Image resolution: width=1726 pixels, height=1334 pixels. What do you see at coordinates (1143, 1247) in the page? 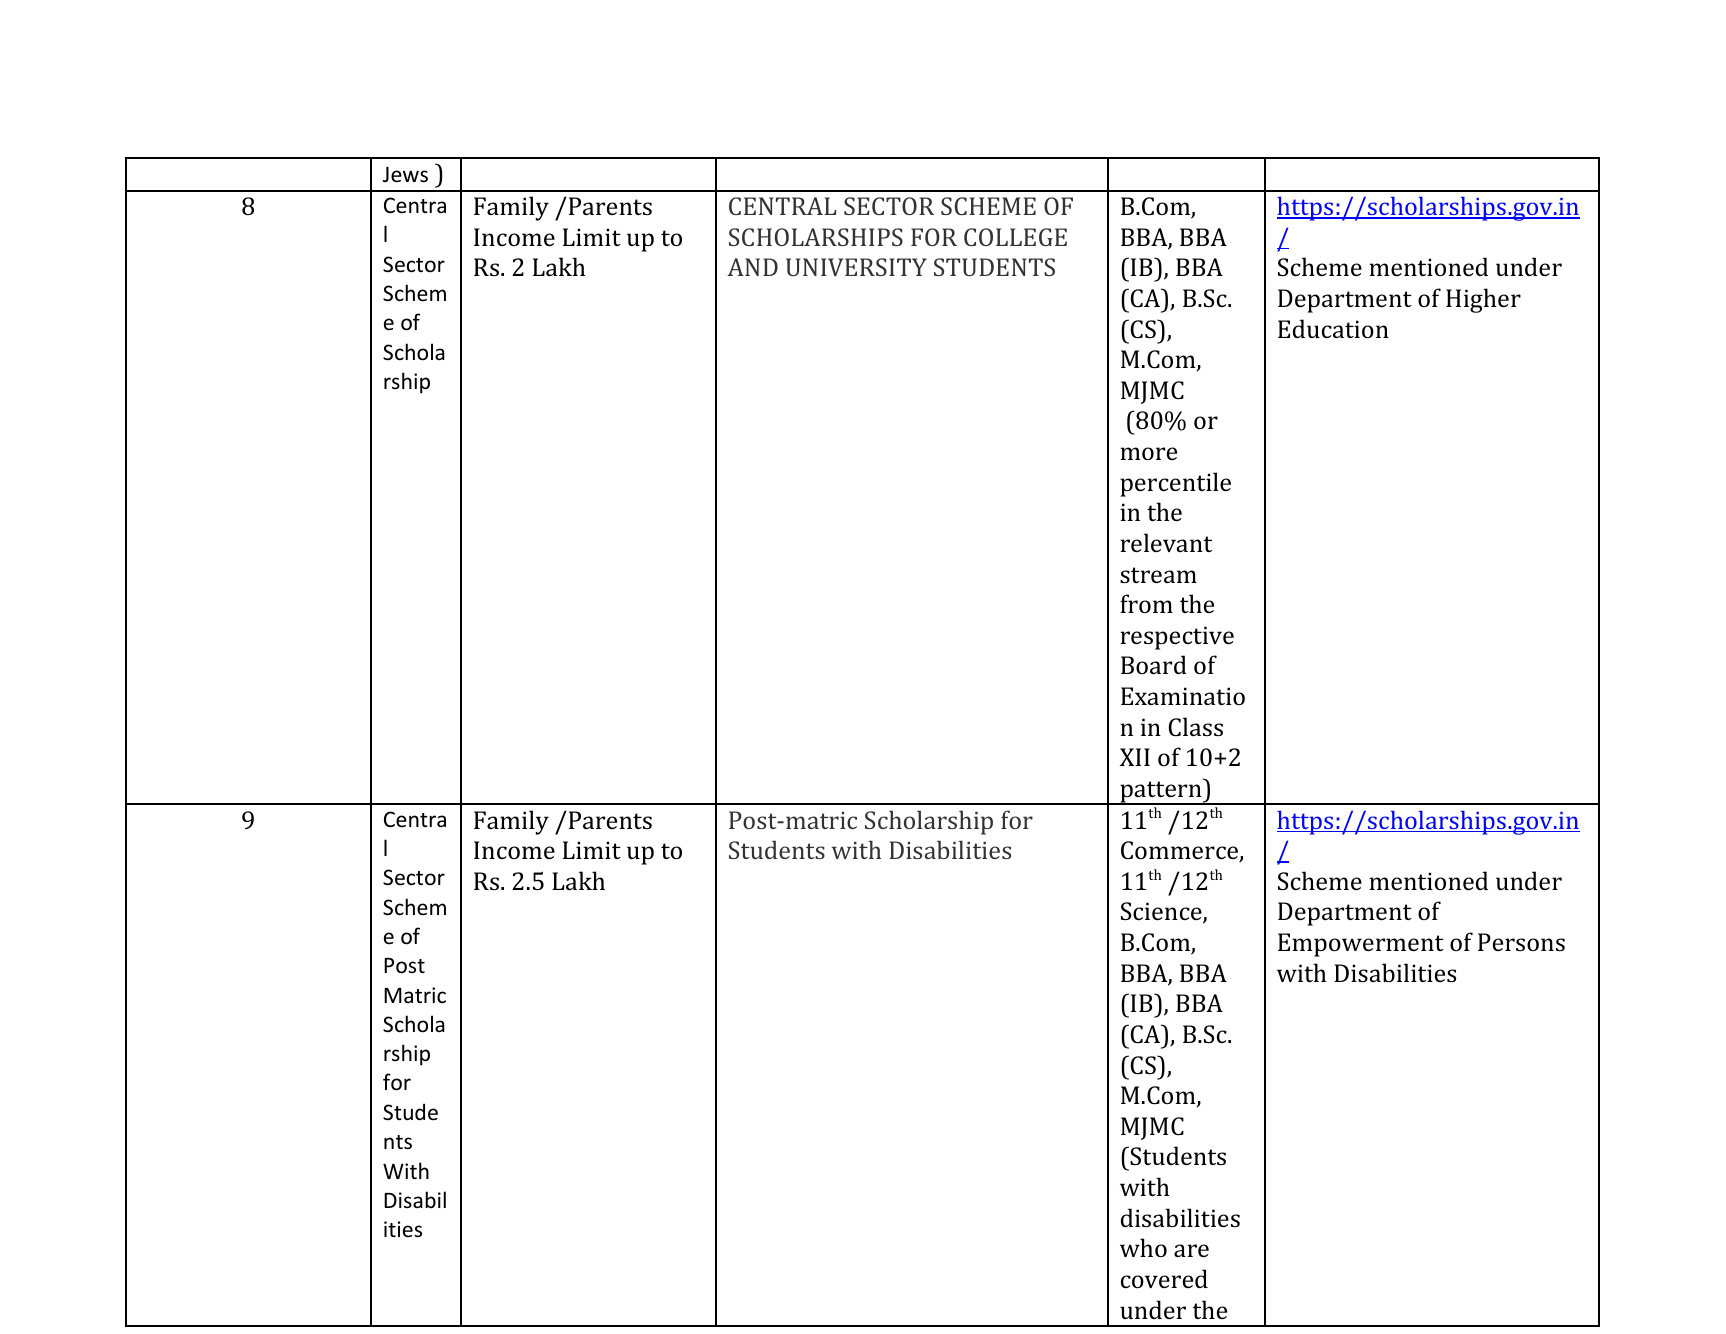
I see `who` at bounding box center [1143, 1247].
